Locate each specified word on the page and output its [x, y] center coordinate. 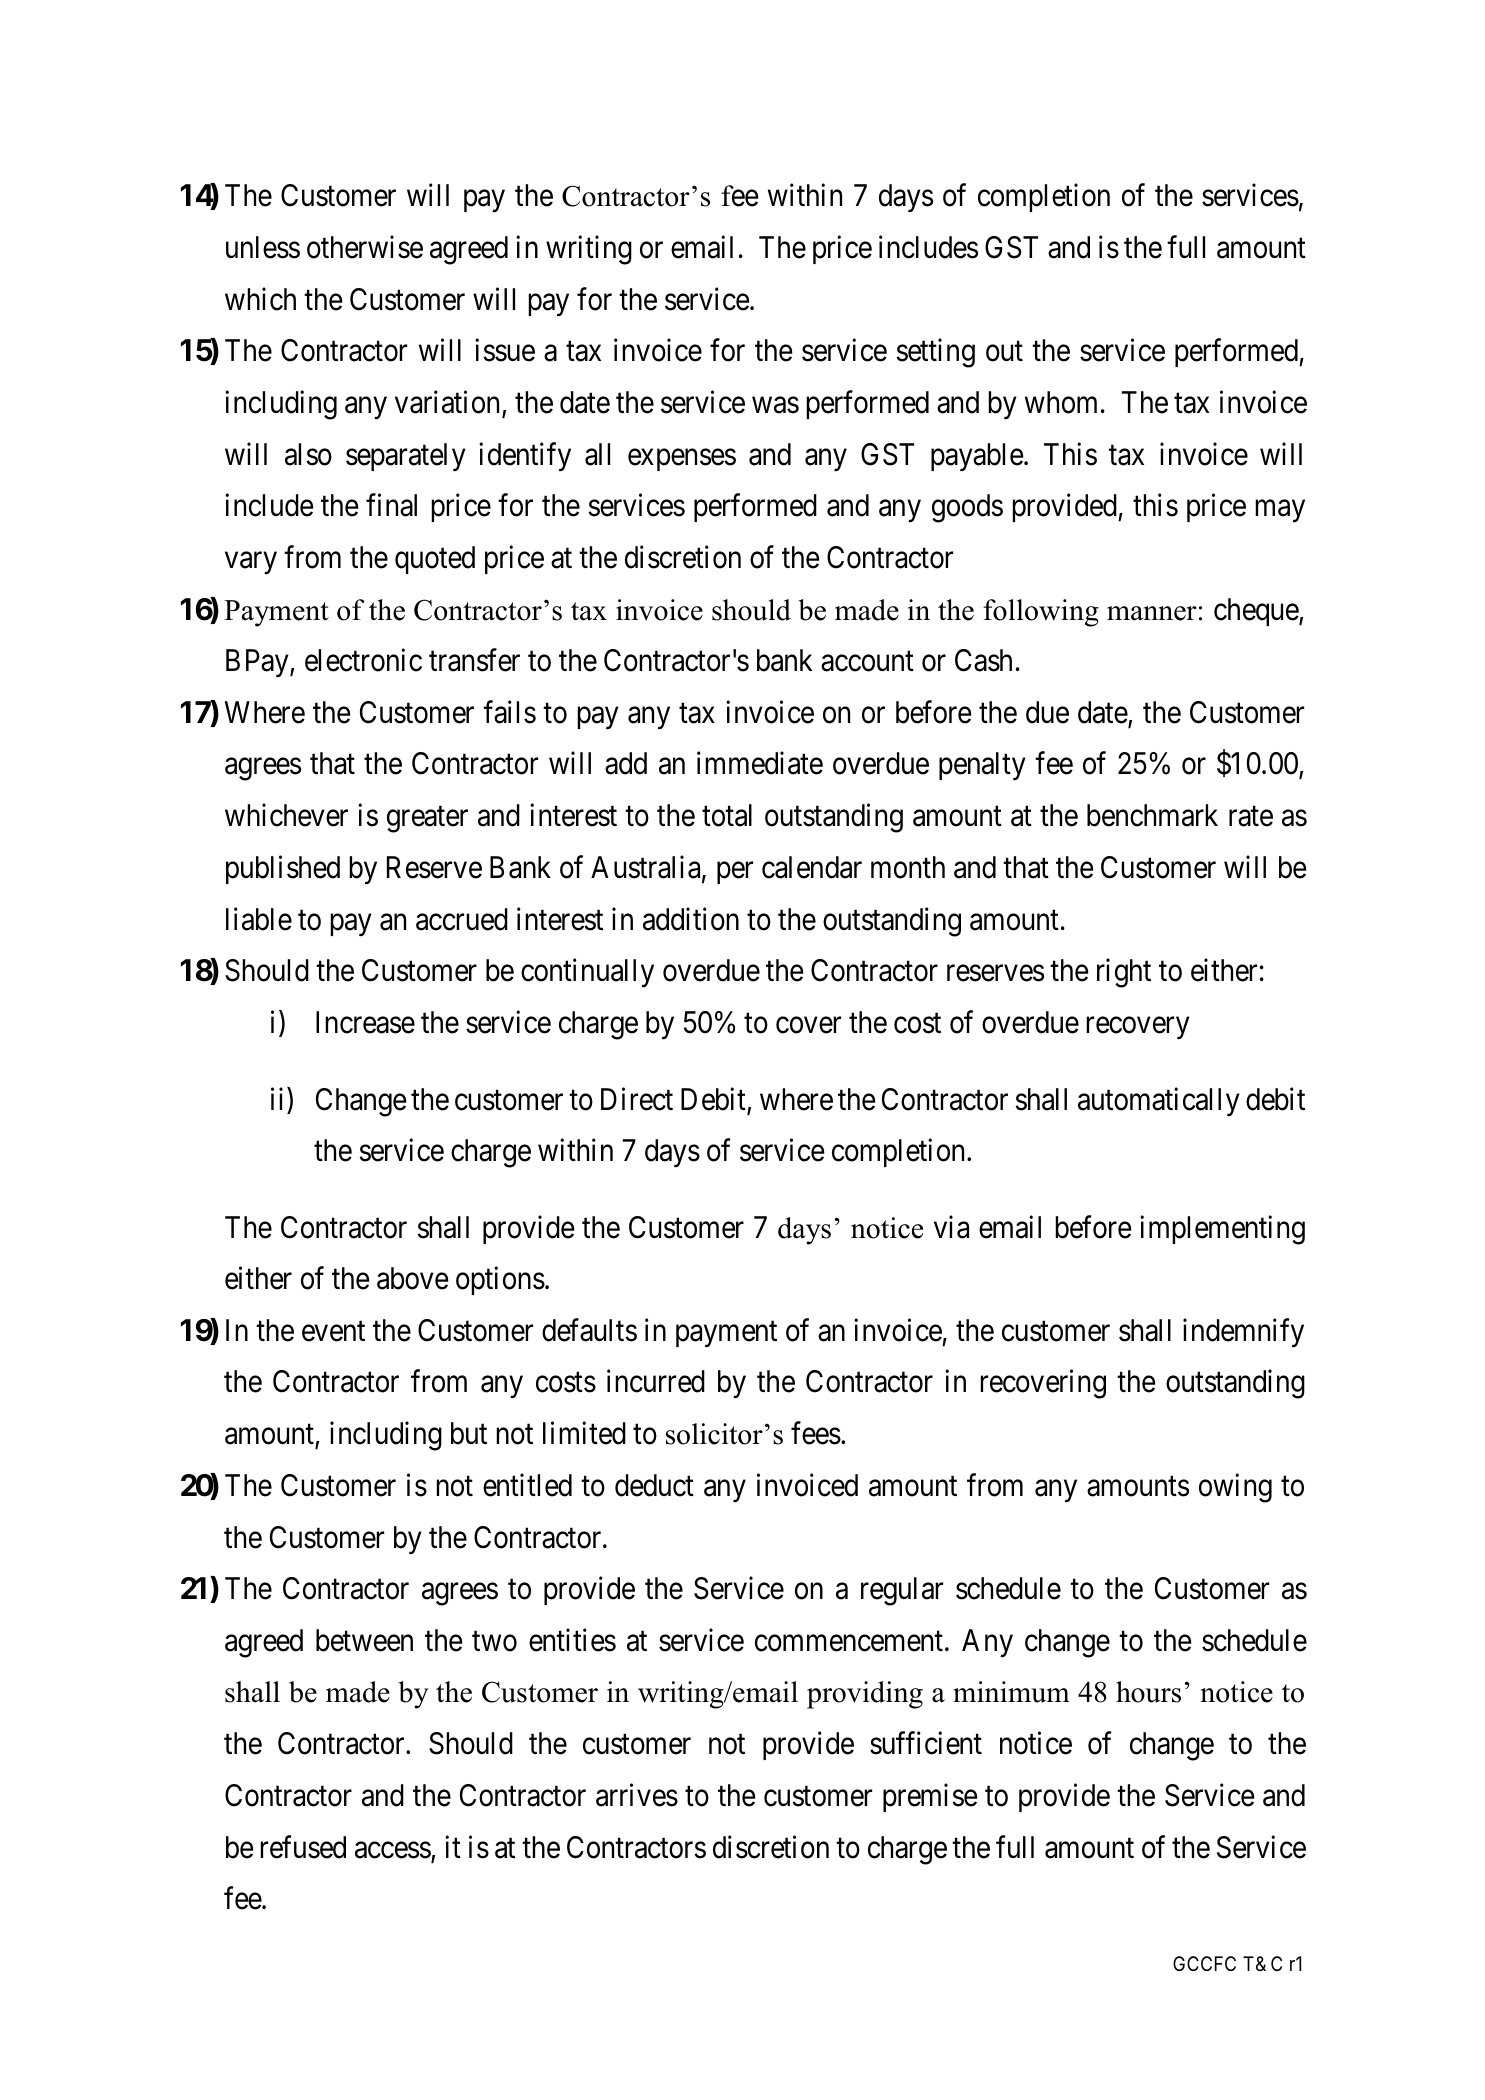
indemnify [1243, 1333]
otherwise [365, 247]
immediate [760, 763]
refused [303, 1847]
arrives [637, 1795]
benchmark [1152, 815]
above [412, 1278]
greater [427, 820]
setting [935, 353]
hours [1148, 1692]
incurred [656, 1381]
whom [1061, 402]
